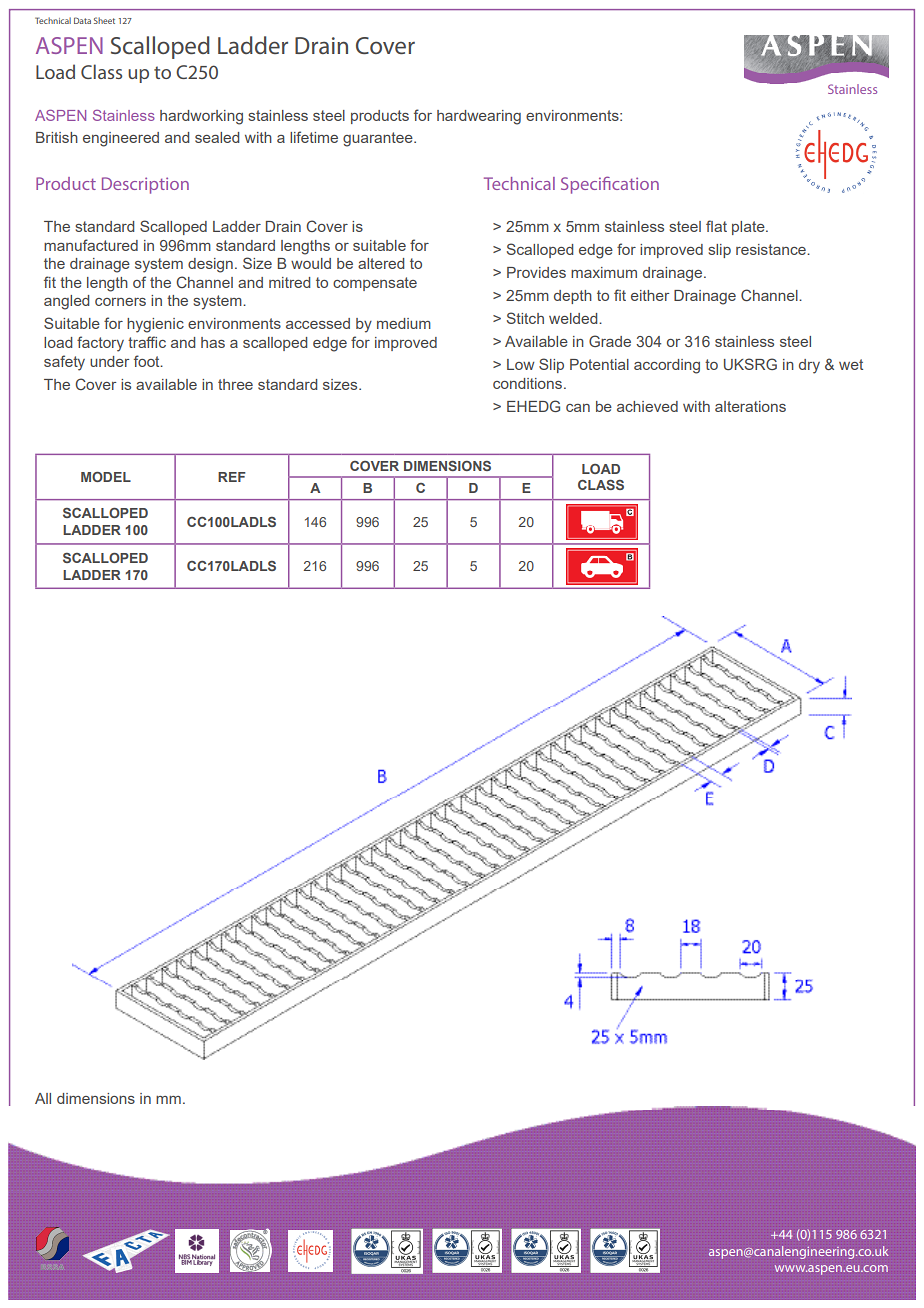  I want to click on lifetime, so click(314, 137).
